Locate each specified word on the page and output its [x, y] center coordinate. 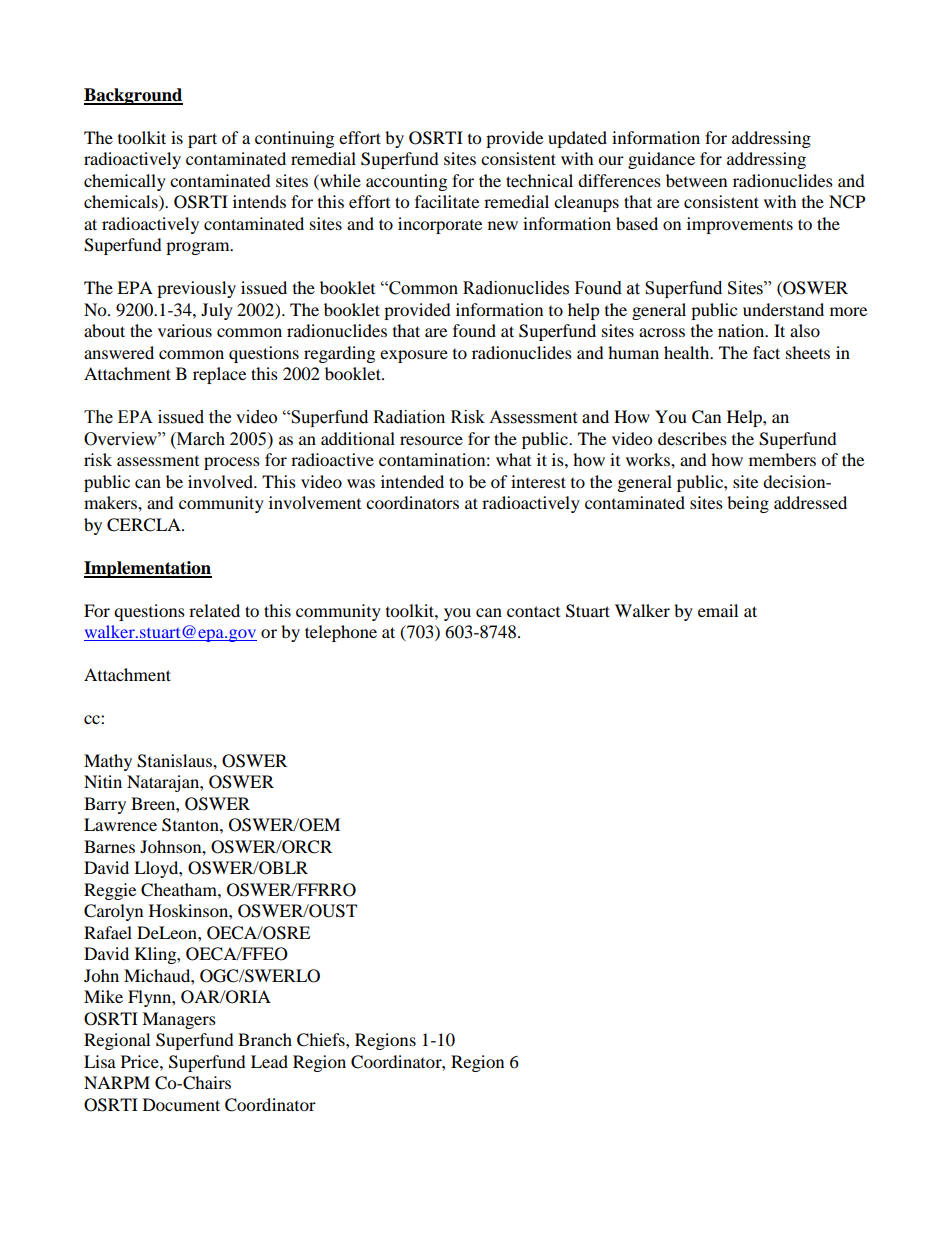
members [782, 459]
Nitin [103, 781]
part [202, 140]
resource [431, 440]
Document [181, 1104]
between [696, 180]
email [718, 610]
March [199, 439]
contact [533, 611]
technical [539, 180]
